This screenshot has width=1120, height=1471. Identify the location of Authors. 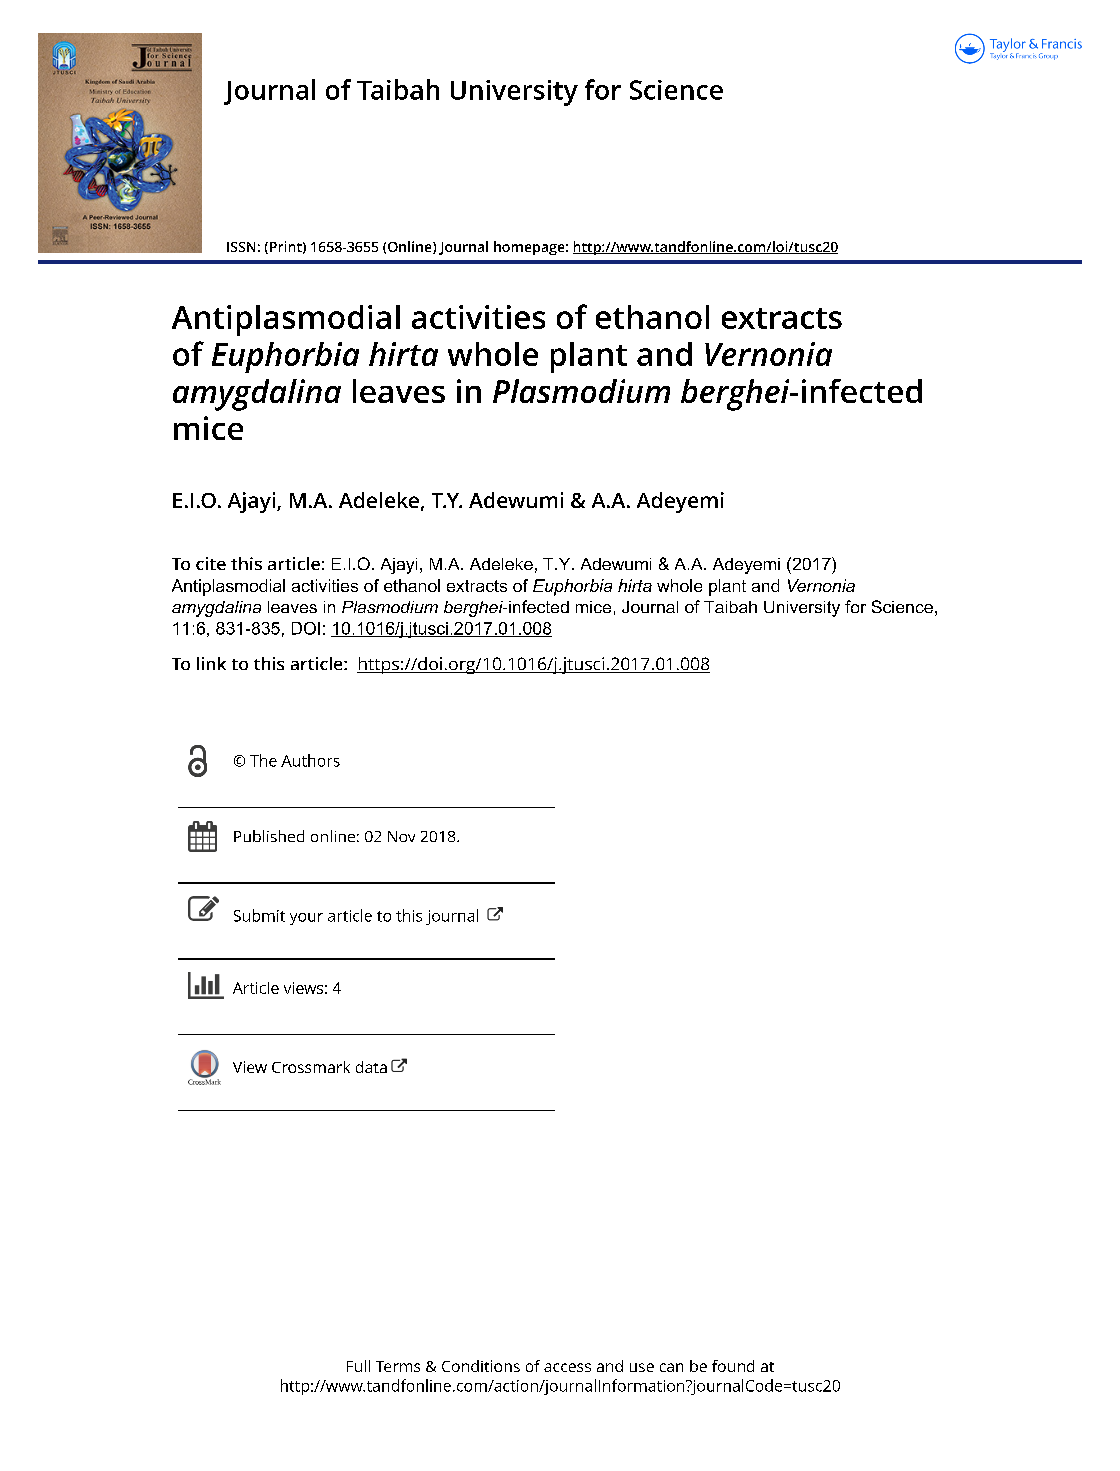
(310, 760).
